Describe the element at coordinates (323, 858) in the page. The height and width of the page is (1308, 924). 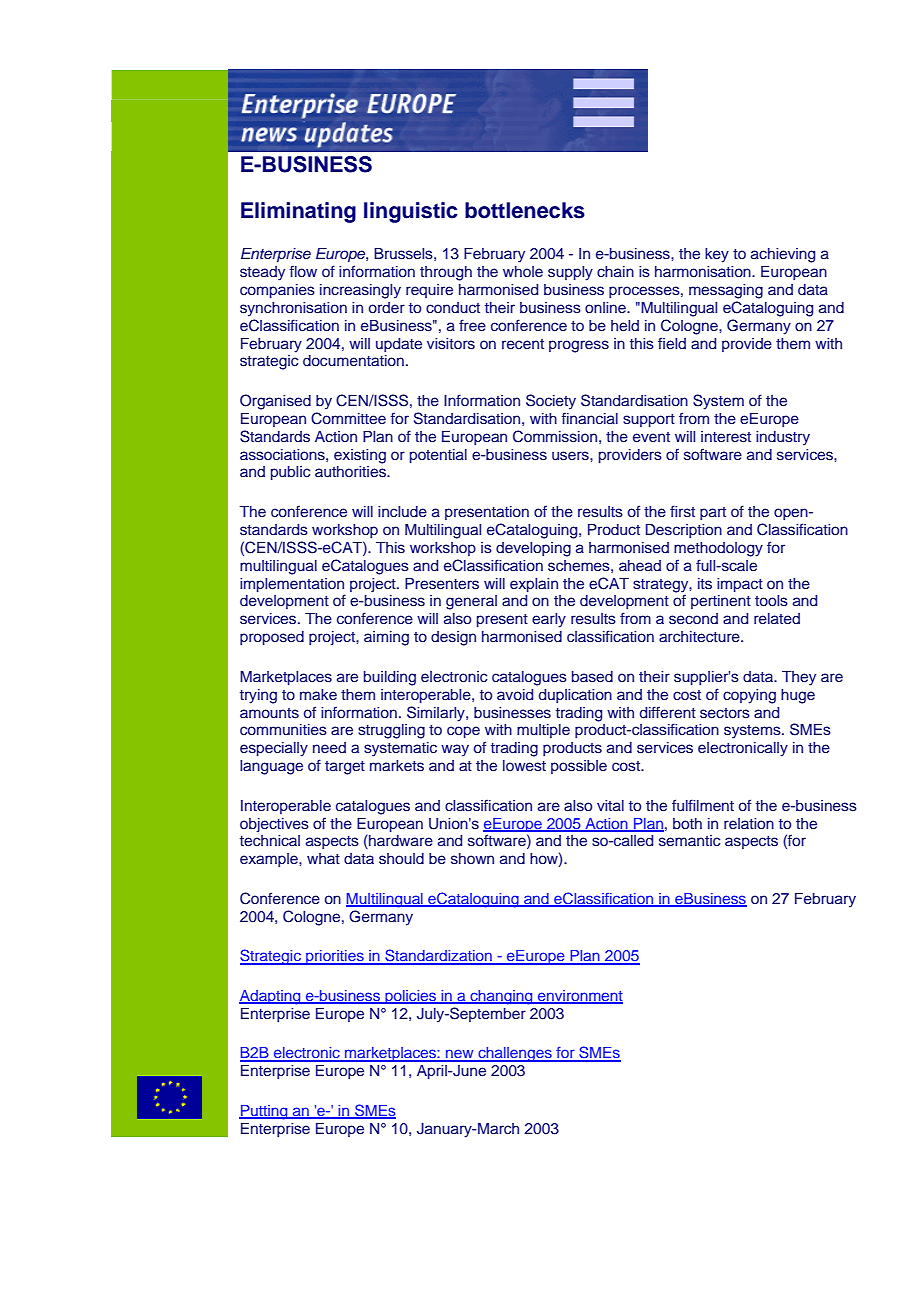
I see `what` at that location.
